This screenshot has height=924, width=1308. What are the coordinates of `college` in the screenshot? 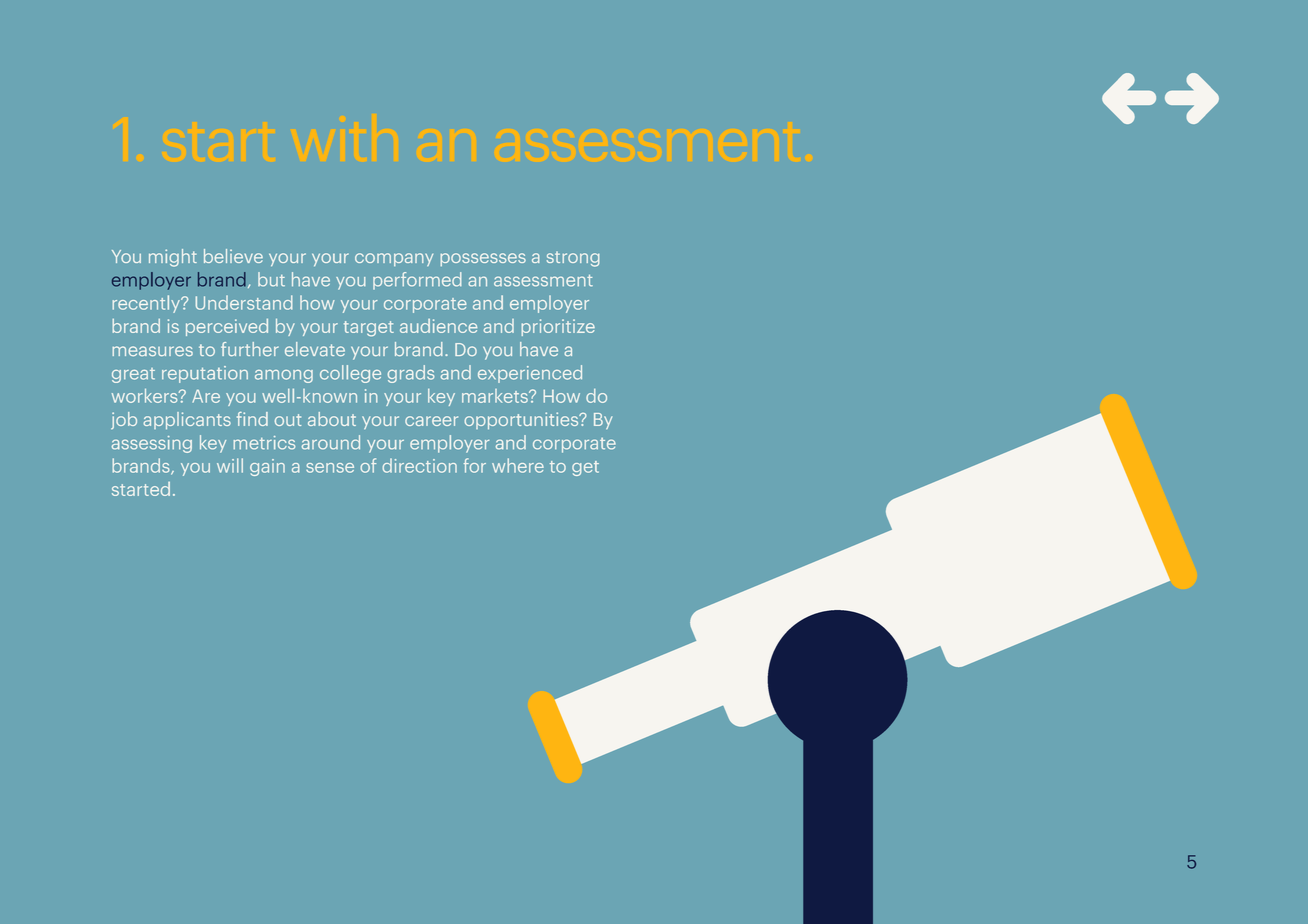 It's located at (350, 374).
